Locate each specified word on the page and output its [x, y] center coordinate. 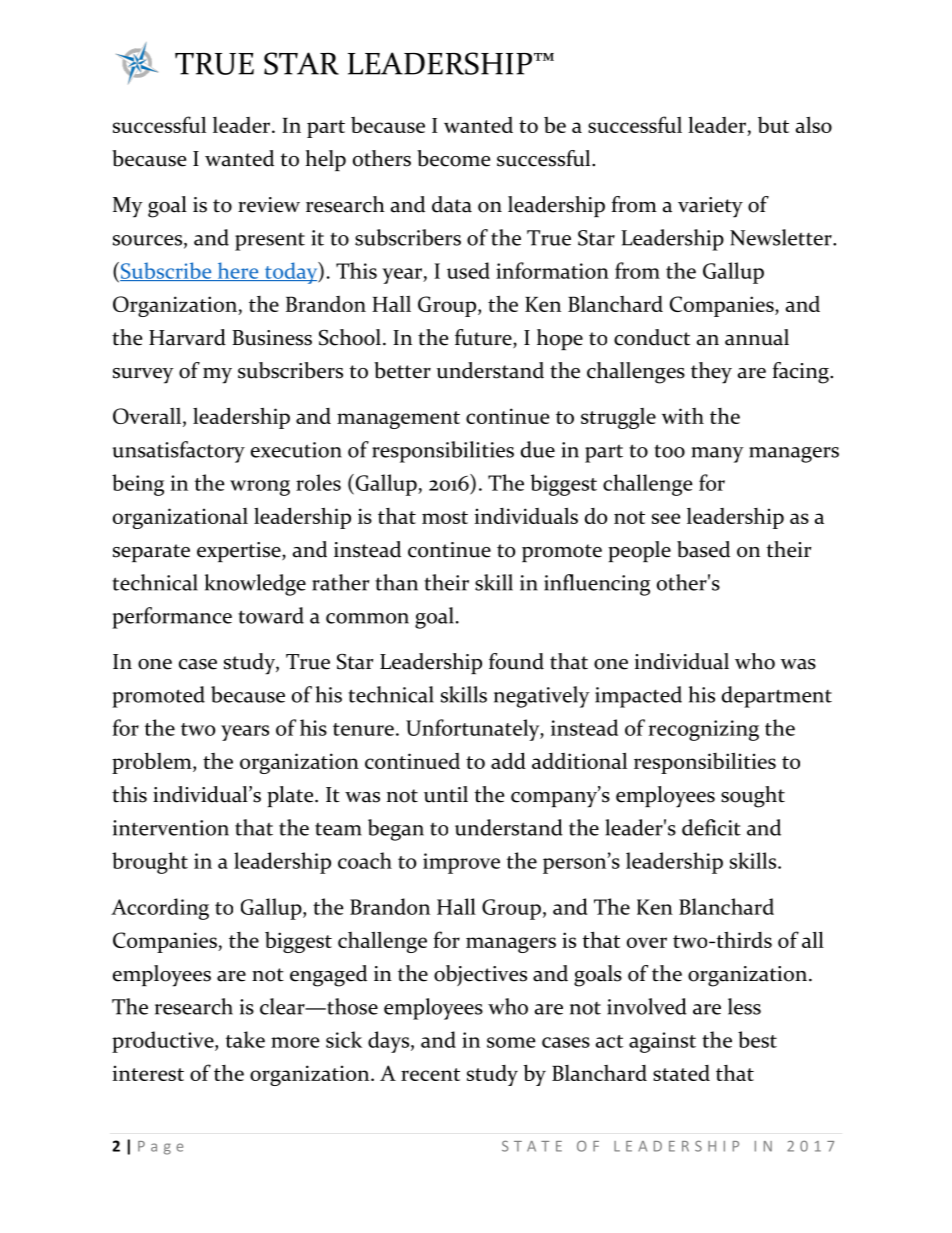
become [453, 158]
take [245, 1039]
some [511, 1042]
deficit [711, 827]
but [773, 125]
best [757, 1039]
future [484, 338]
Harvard [187, 337]
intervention [171, 828]
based [703, 549]
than [396, 582]
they [711, 373]
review [269, 205]
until [446, 794]
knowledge [255, 585]
